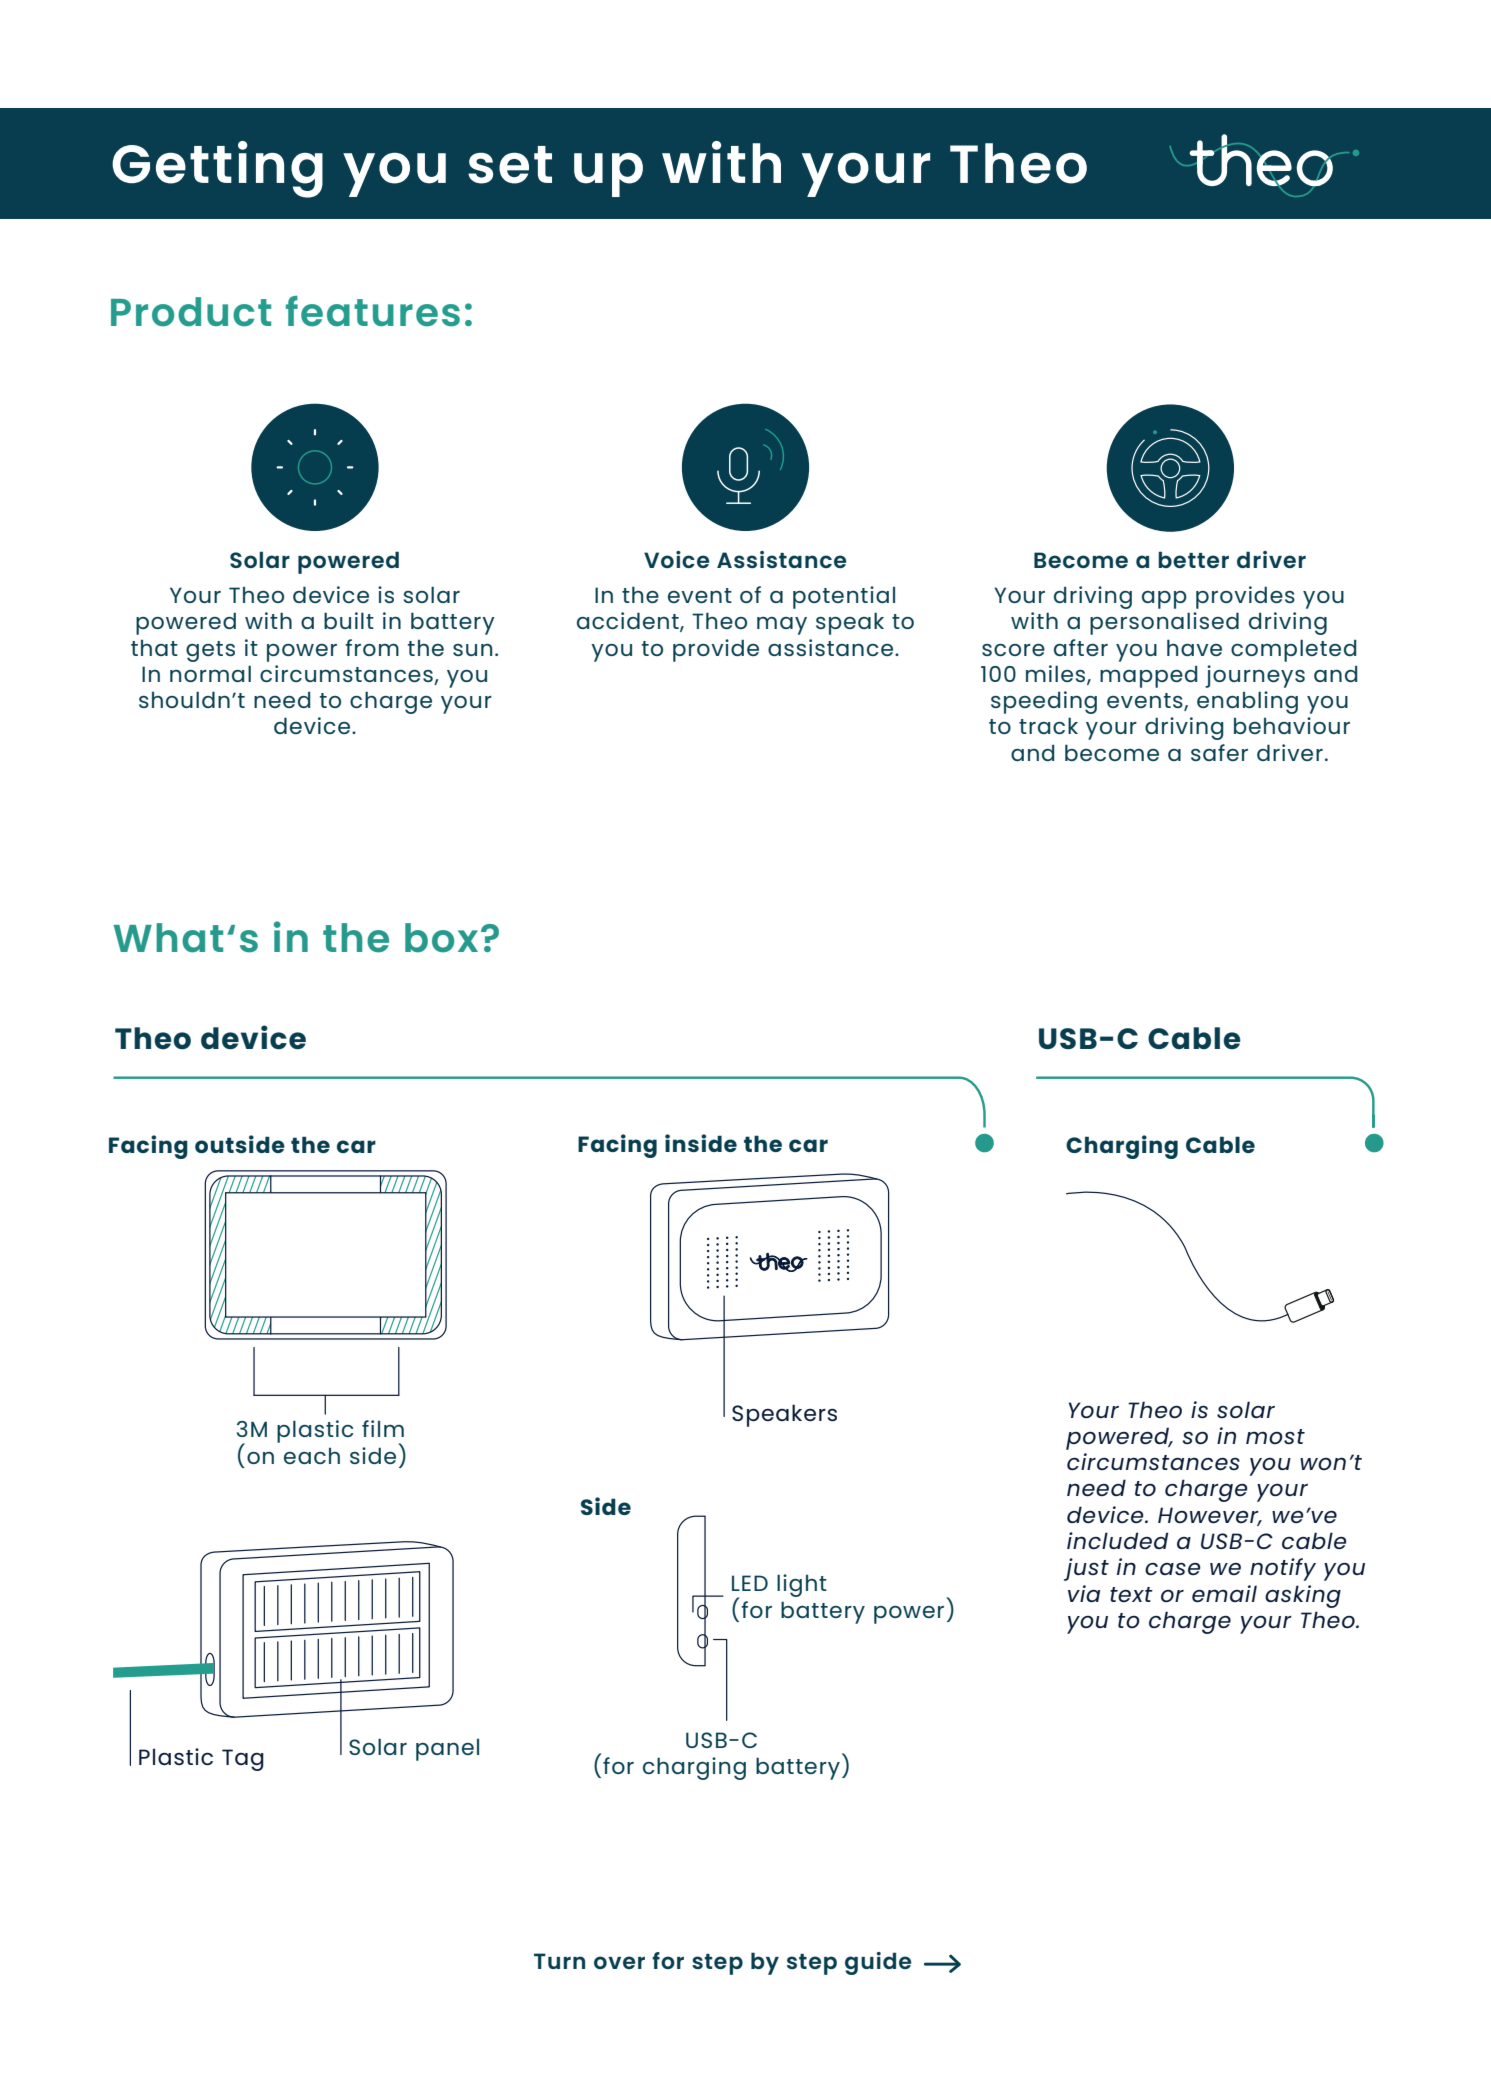 Image resolution: width=1491 pixels, height=2092 pixels. What do you see at coordinates (619, 1962) in the screenshot?
I see `over` at bounding box center [619, 1962].
